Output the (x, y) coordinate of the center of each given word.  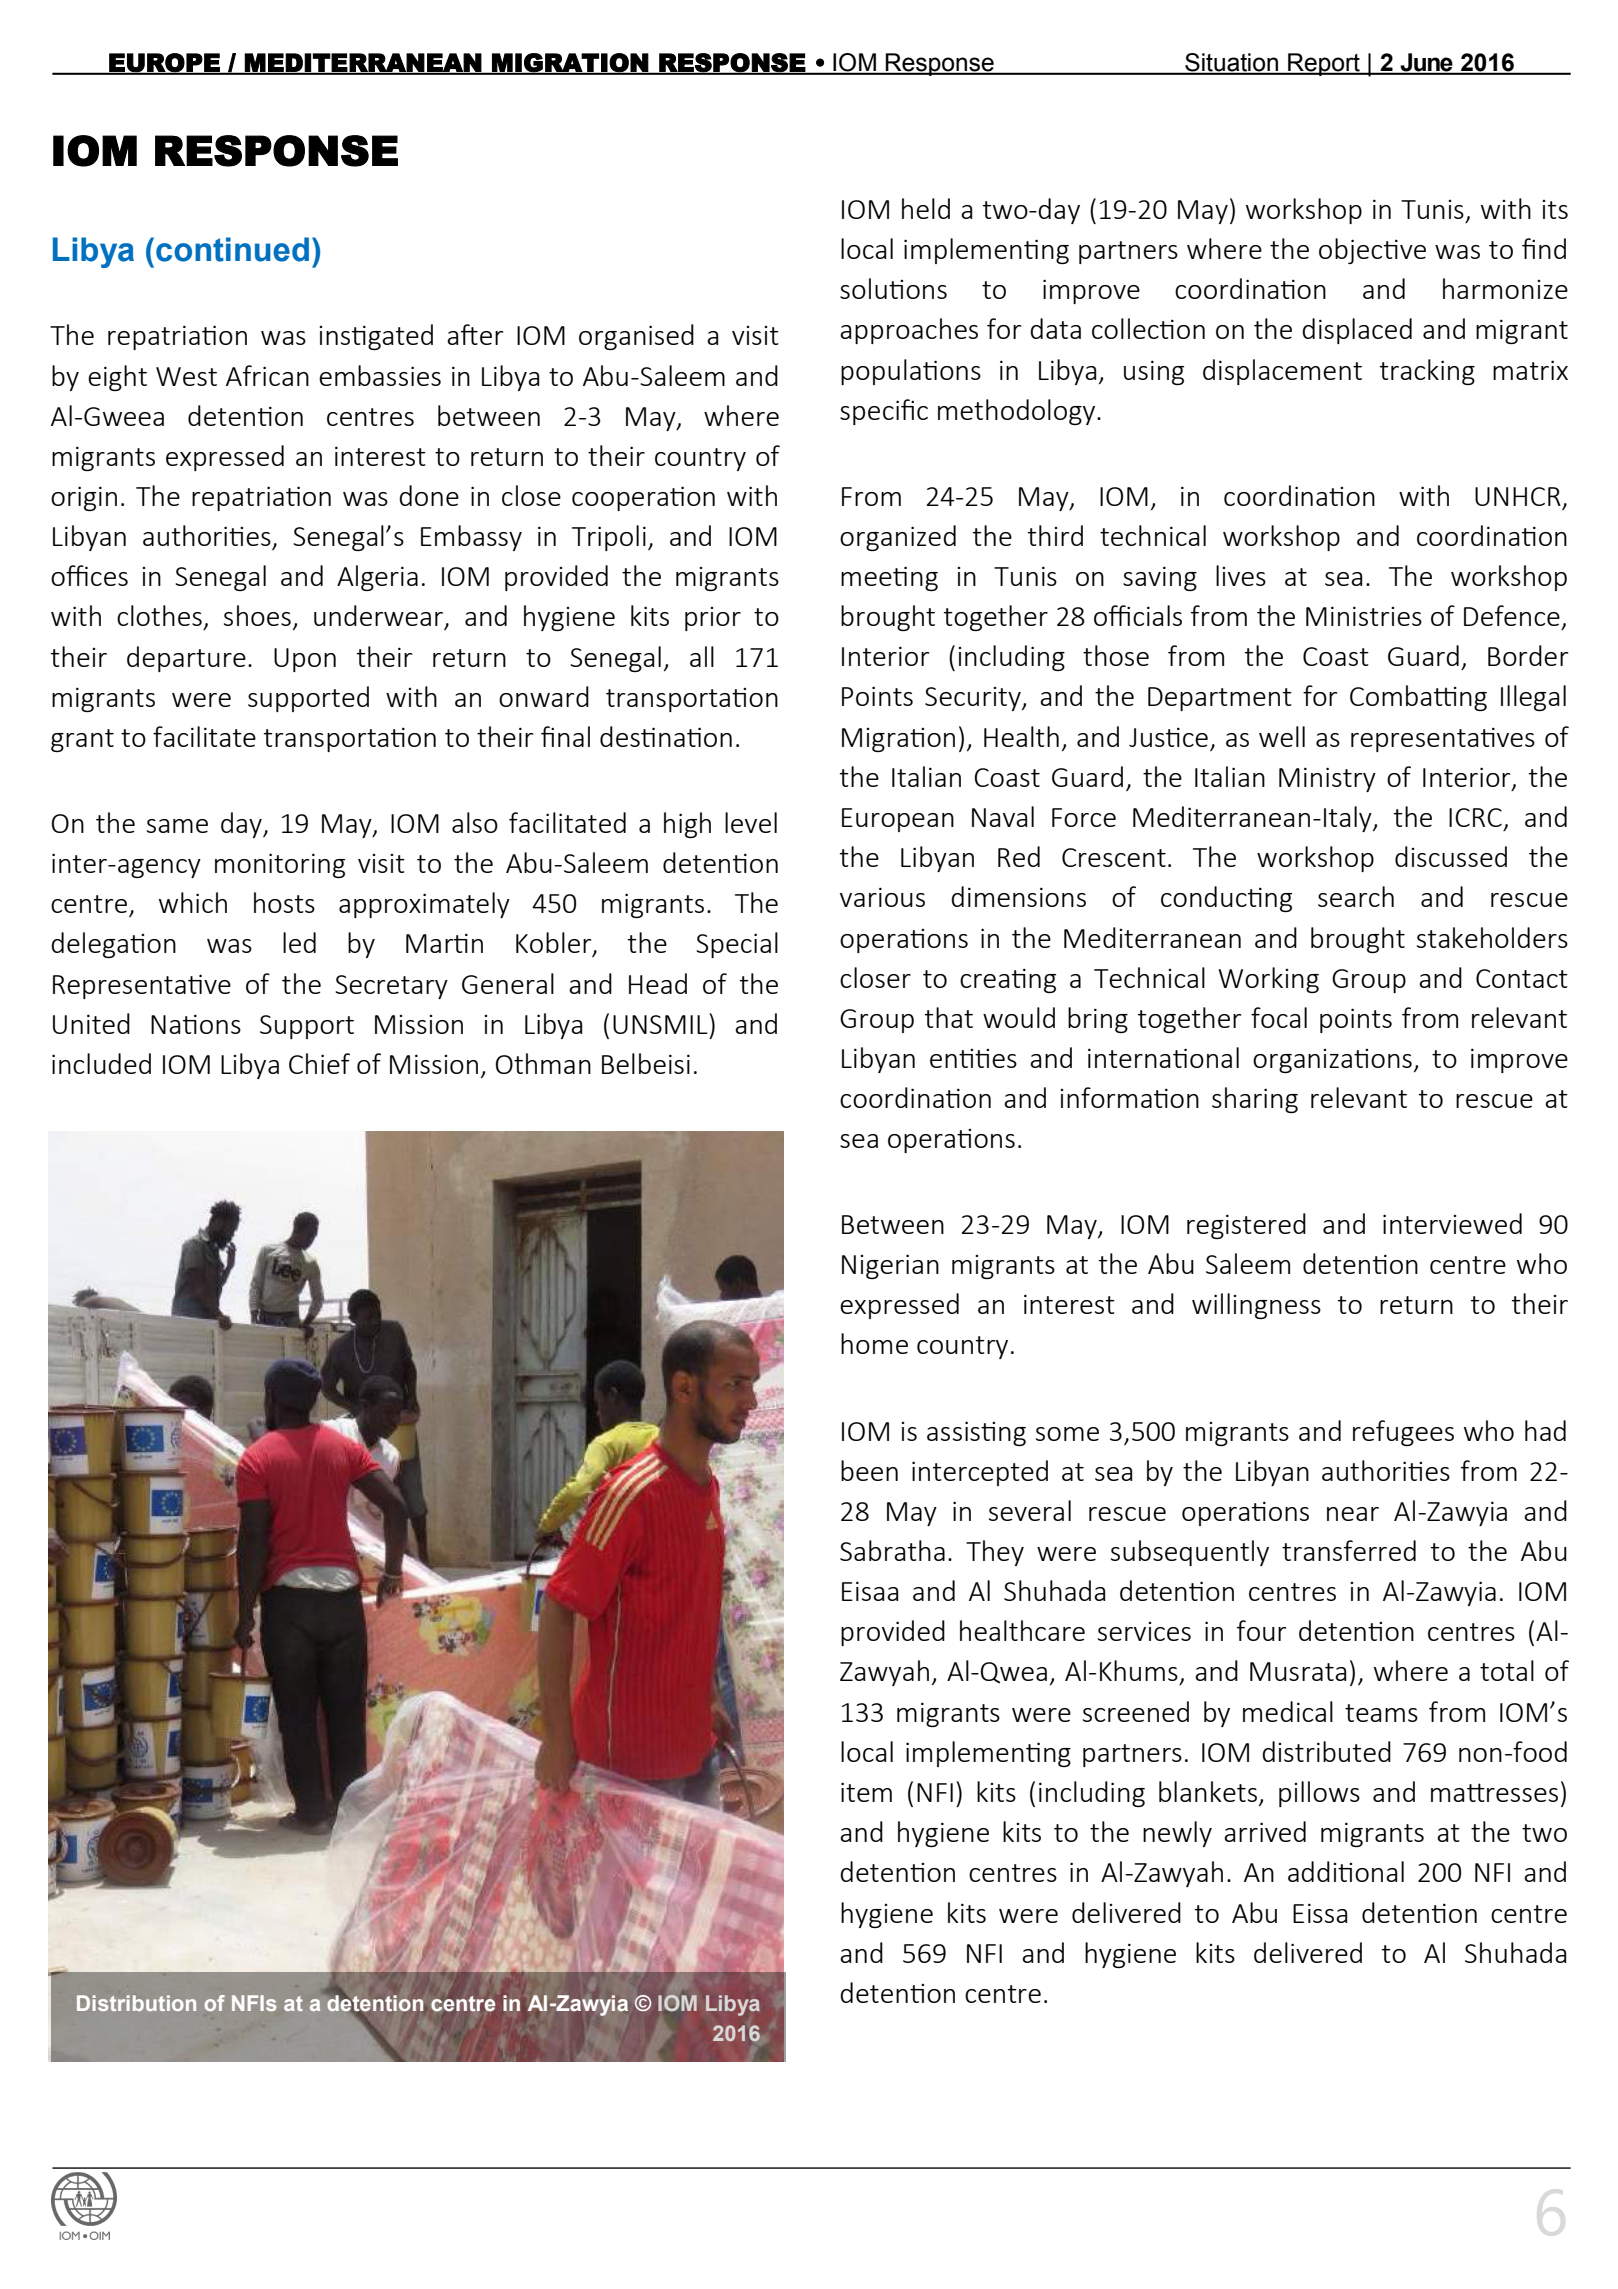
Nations (196, 1024)
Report (1324, 64)
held (926, 208)
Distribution (136, 2003)
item (866, 1792)
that (949, 1017)
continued (232, 249)
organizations (1332, 1061)
